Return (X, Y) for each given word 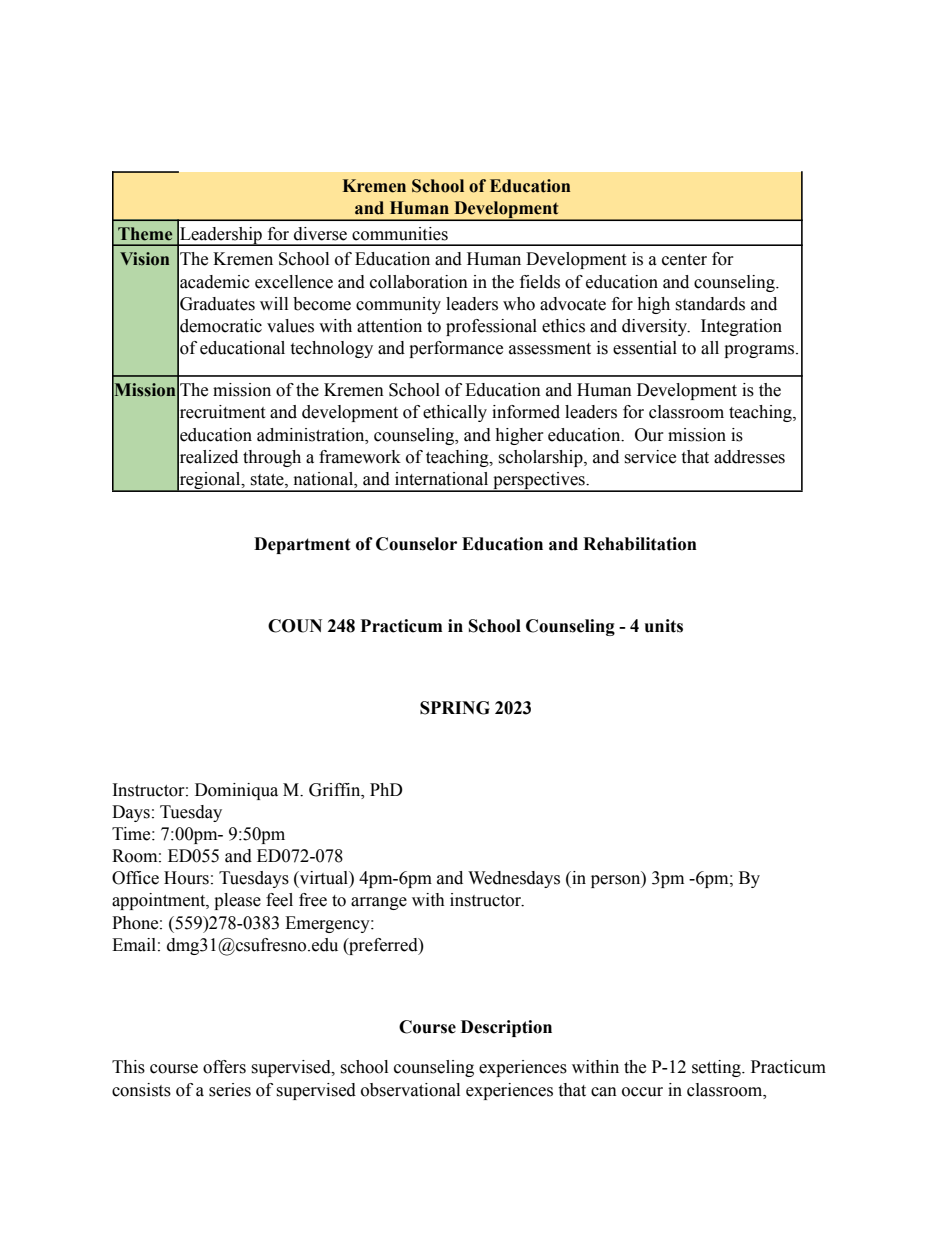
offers (224, 1067)
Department (302, 545)
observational (410, 1090)
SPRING (455, 708)
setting (717, 1068)
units (664, 626)
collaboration (419, 282)
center (684, 260)
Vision (144, 259)
